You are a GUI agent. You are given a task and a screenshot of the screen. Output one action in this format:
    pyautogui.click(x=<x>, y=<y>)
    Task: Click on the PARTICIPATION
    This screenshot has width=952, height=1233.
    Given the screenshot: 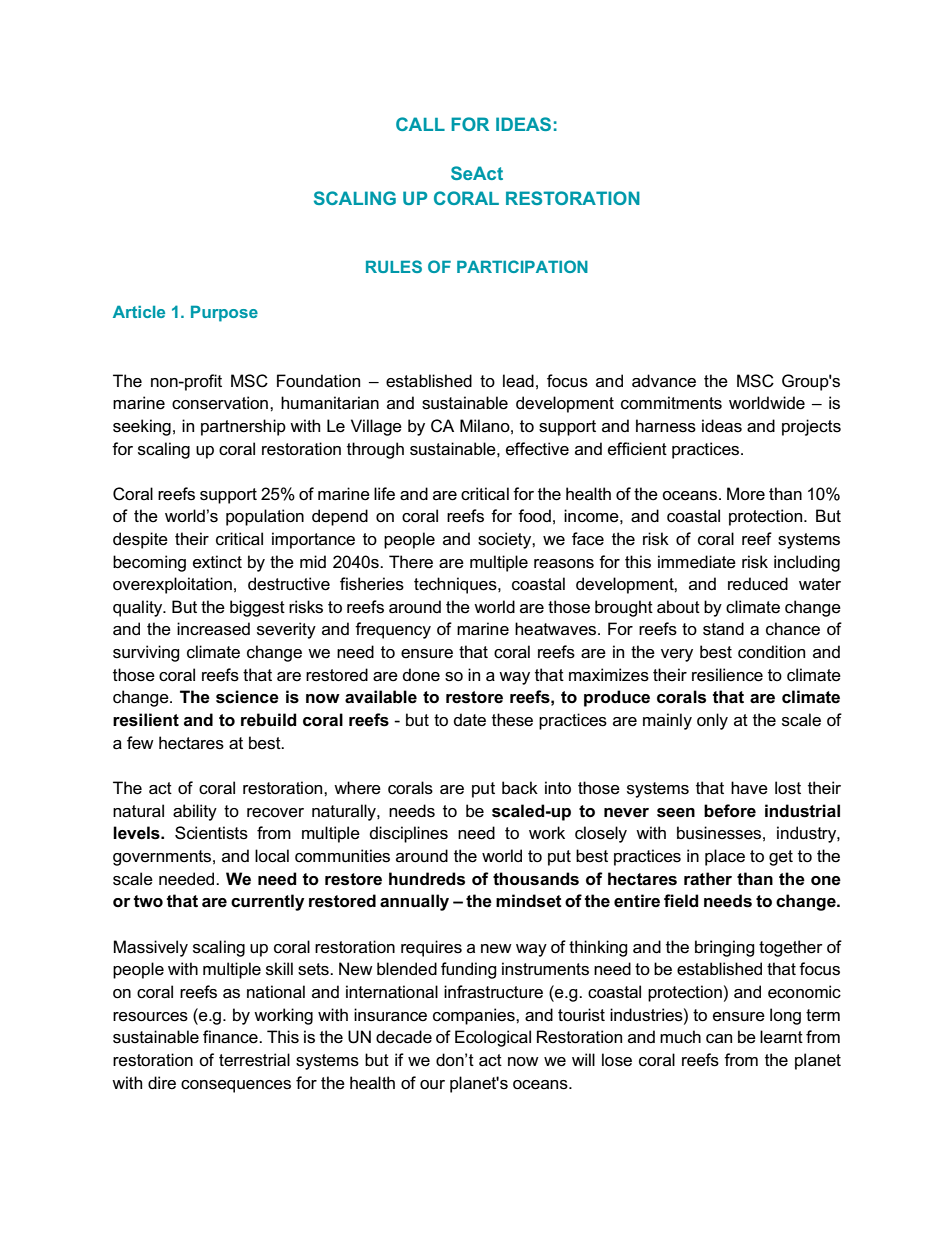 What is the action you would take?
    pyautogui.click(x=522, y=266)
